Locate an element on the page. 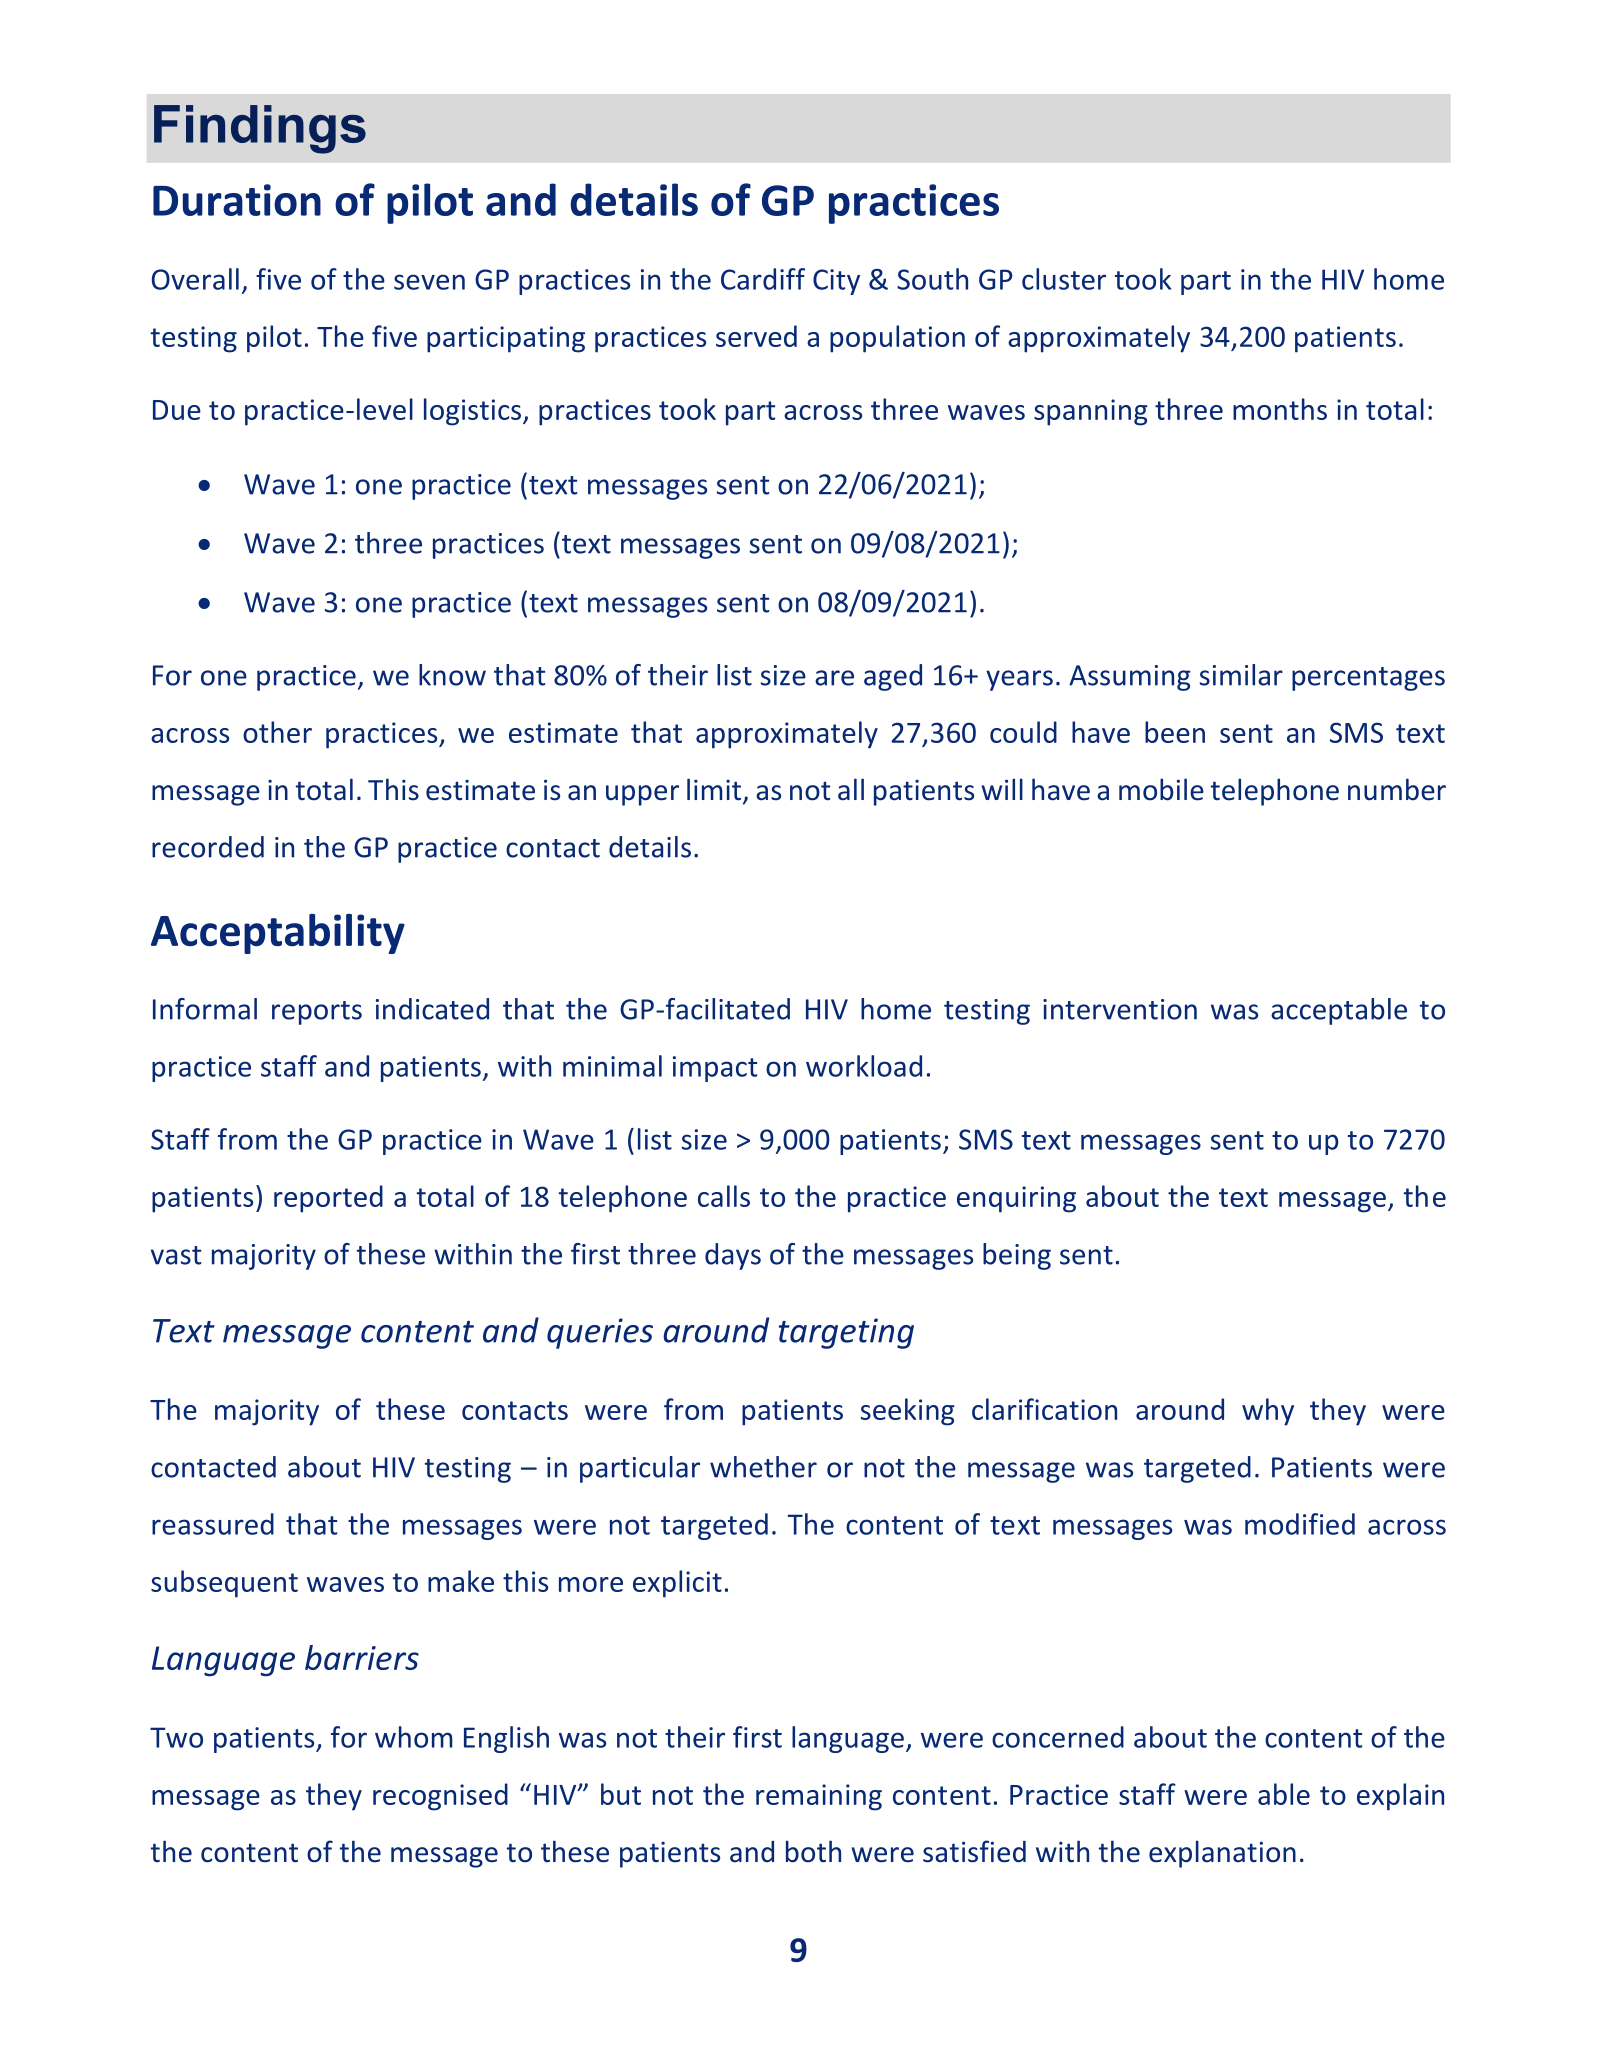  reported is located at coordinates (328, 1199).
